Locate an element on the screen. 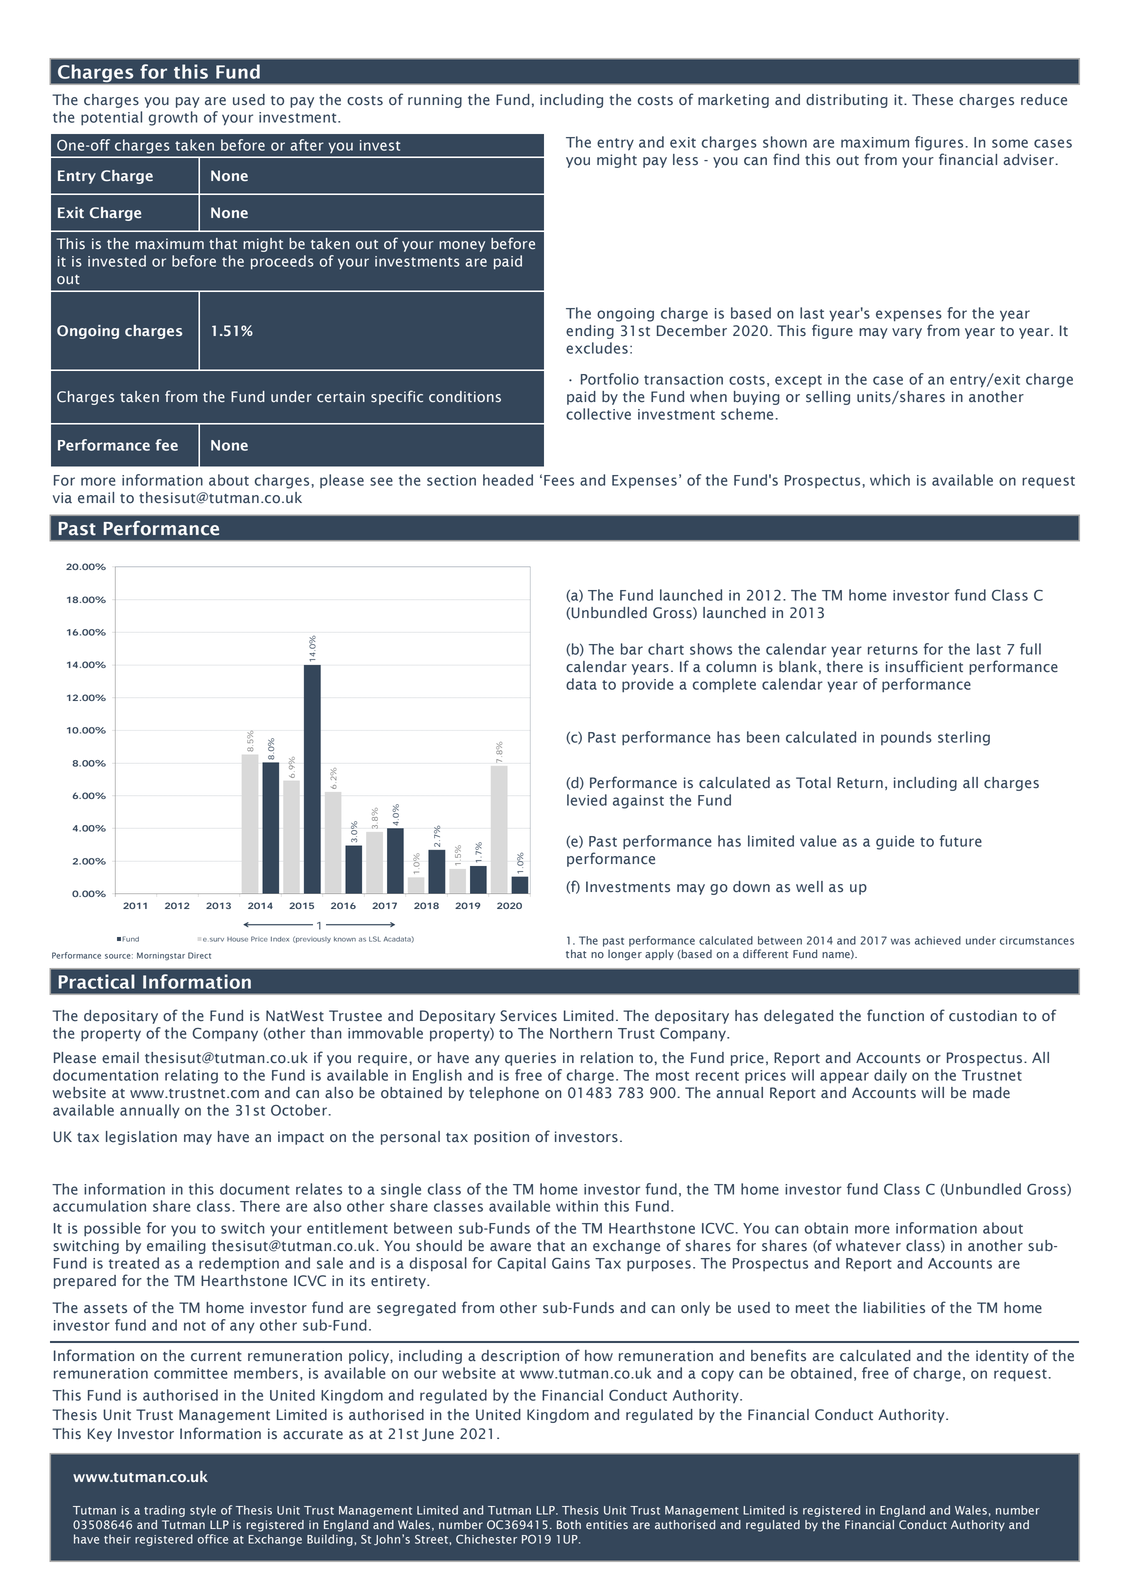  Both is located at coordinates (569, 1525).
